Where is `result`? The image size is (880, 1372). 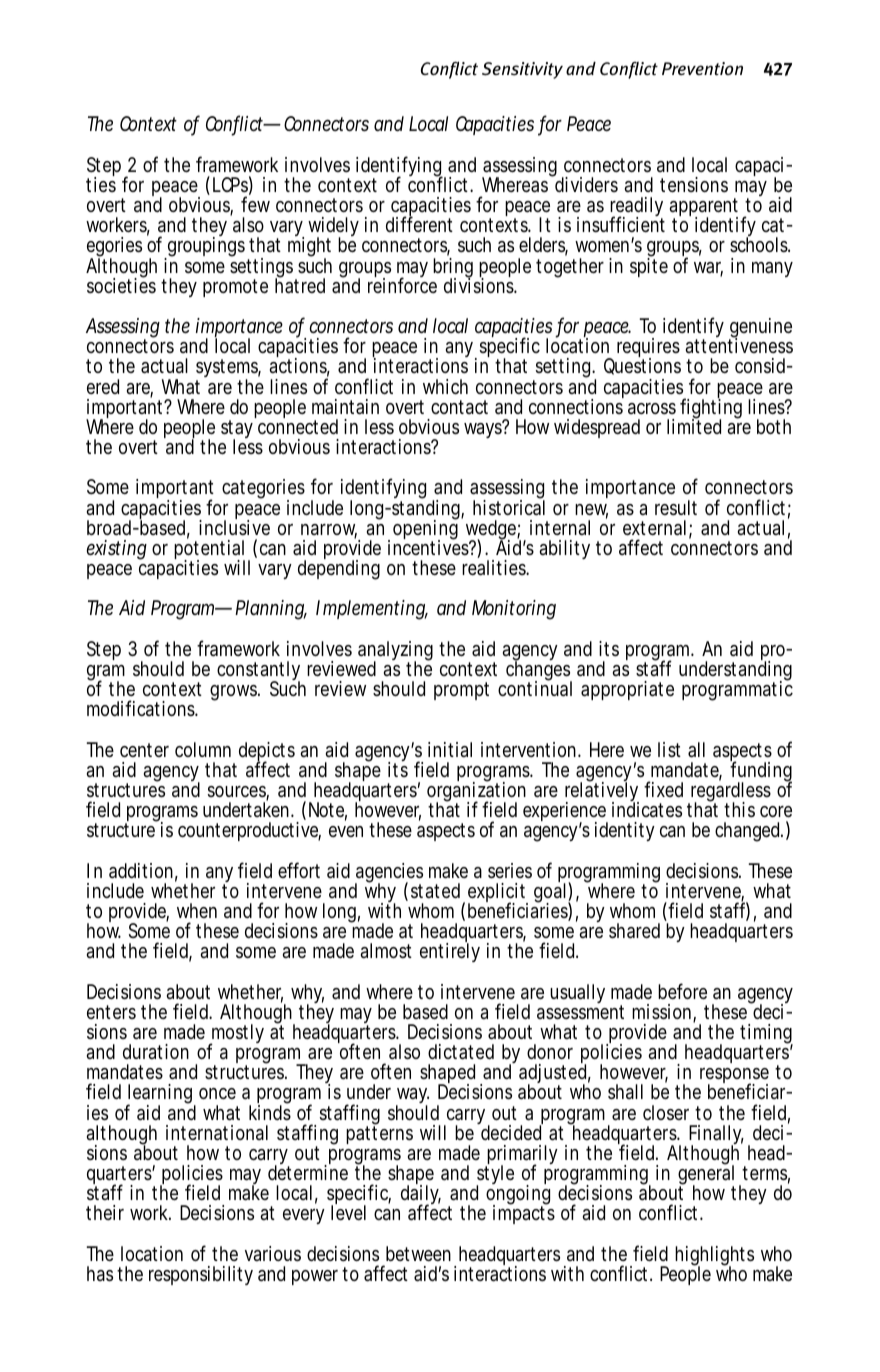
result is located at coordinates (676, 507).
